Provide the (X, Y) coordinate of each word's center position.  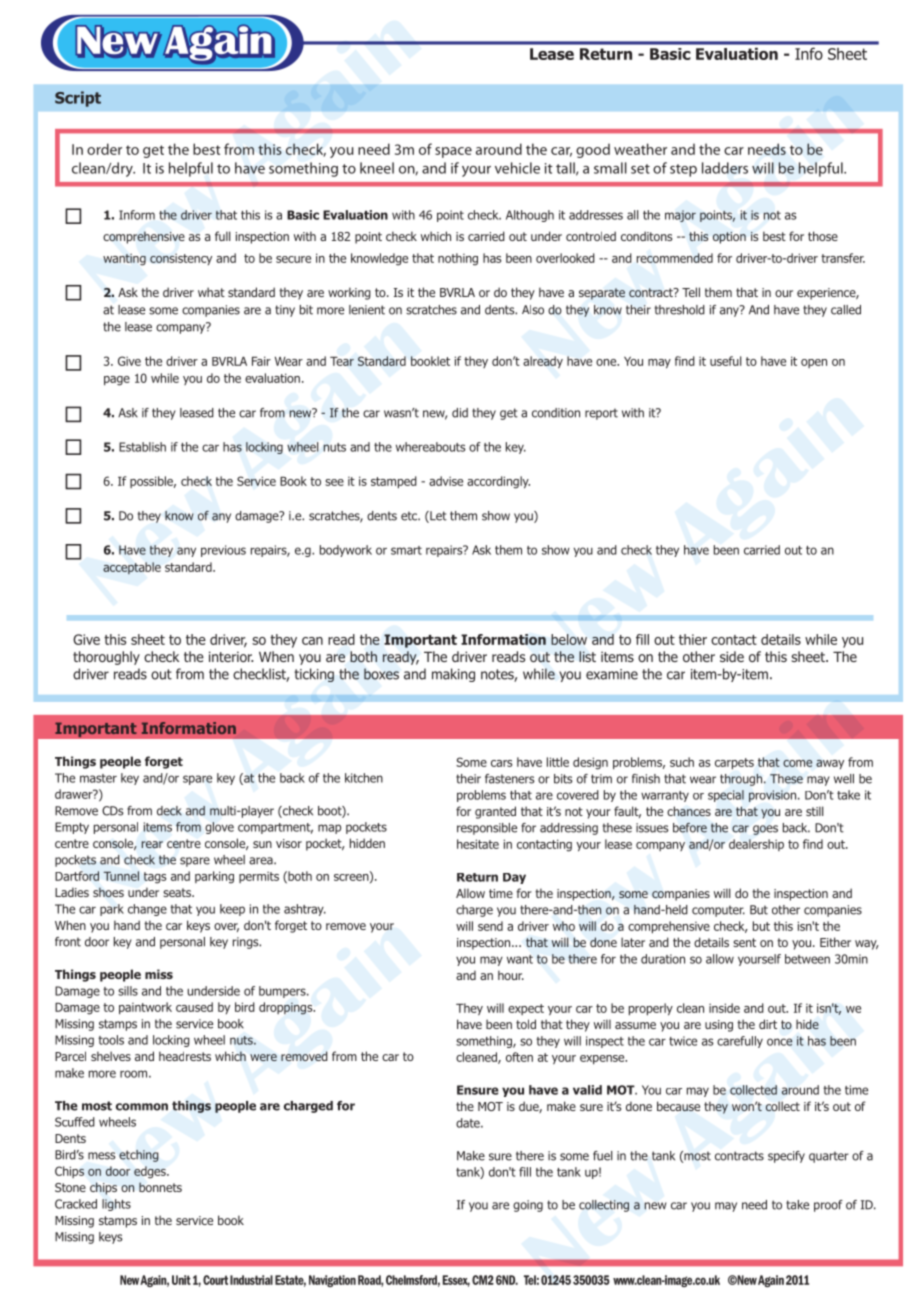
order (104, 149)
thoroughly (106, 658)
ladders (725, 168)
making (453, 675)
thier (693, 639)
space (453, 152)
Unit (181, 1280)
